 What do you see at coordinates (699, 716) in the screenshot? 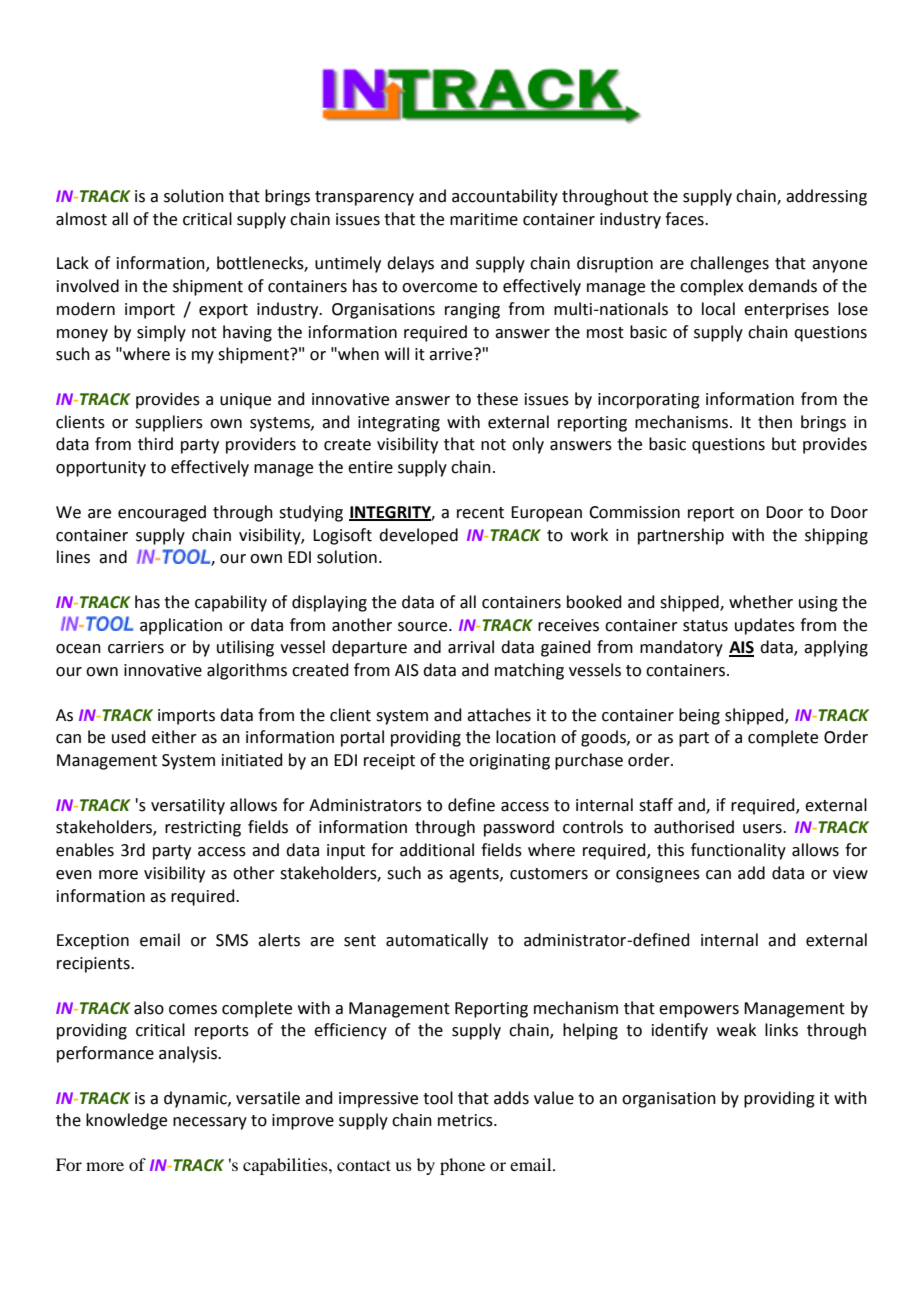
I see `being` at bounding box center [699, 716].
